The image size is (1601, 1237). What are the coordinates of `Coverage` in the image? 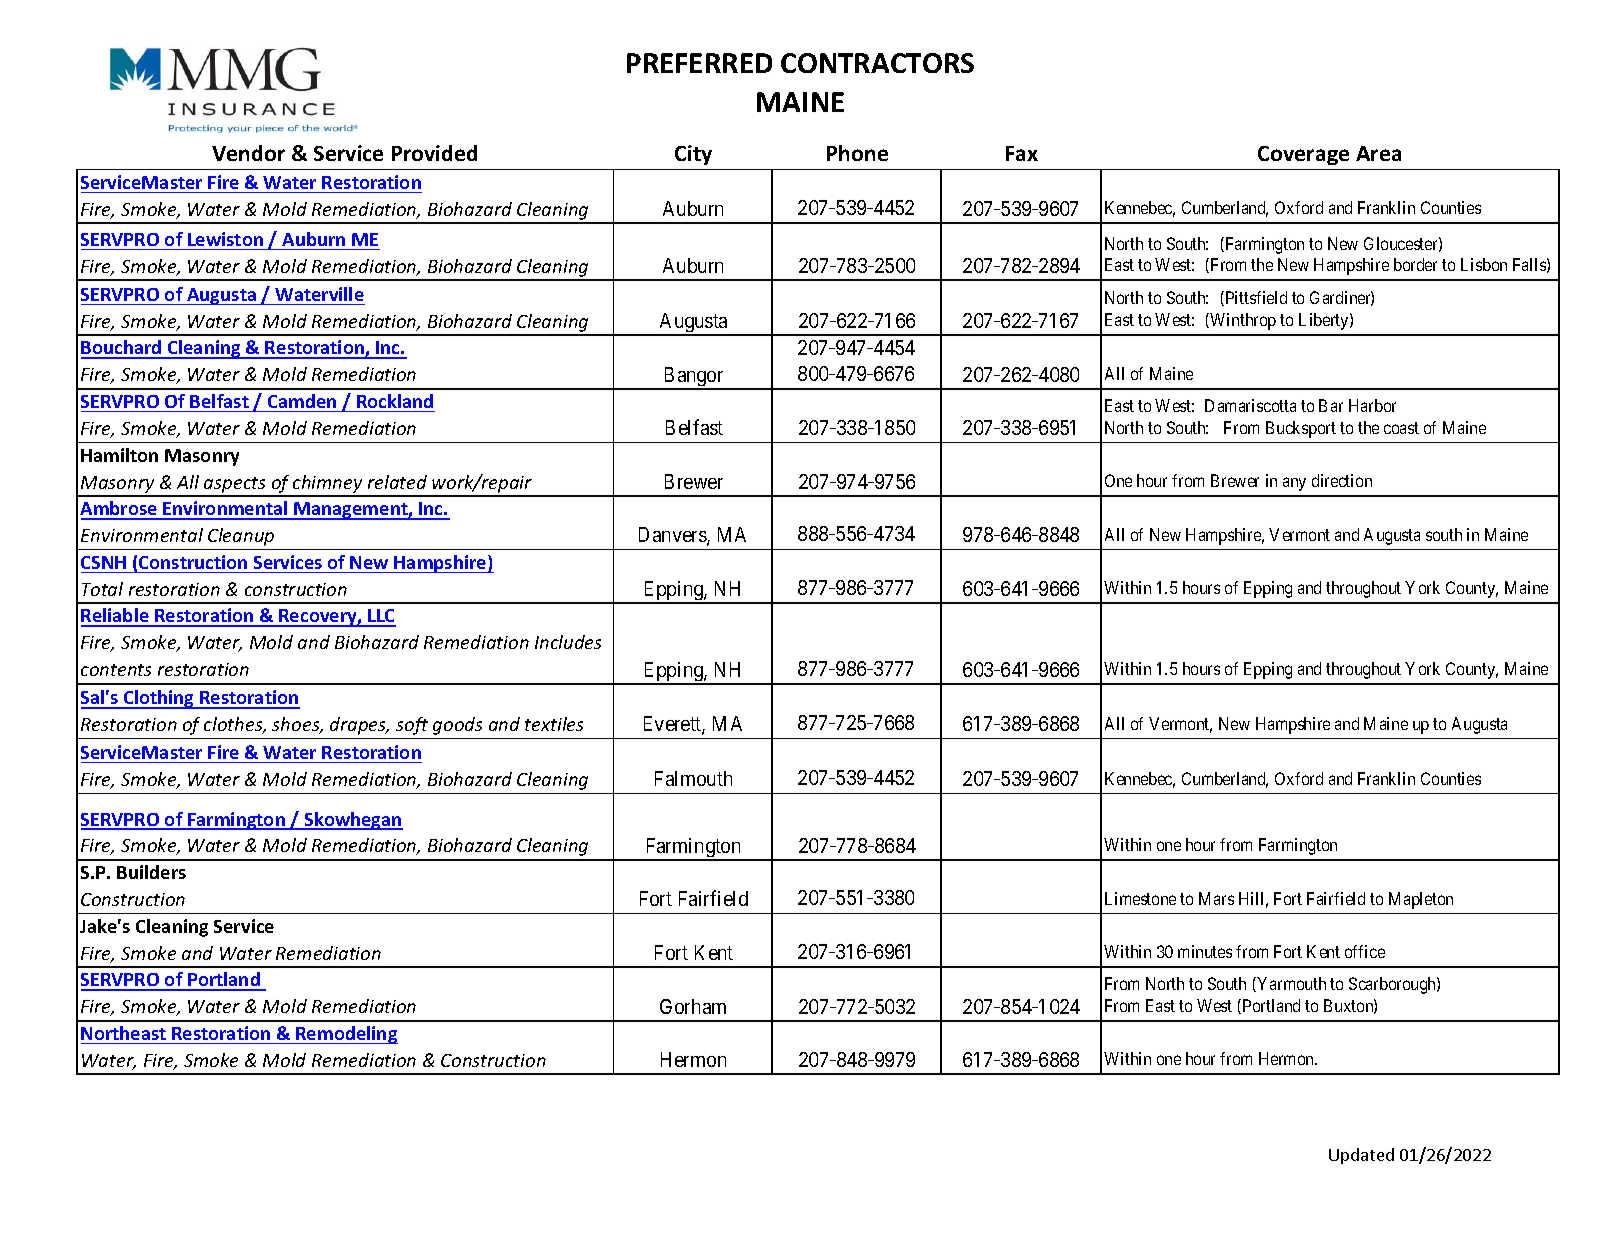 It's located at (1303, 155).
